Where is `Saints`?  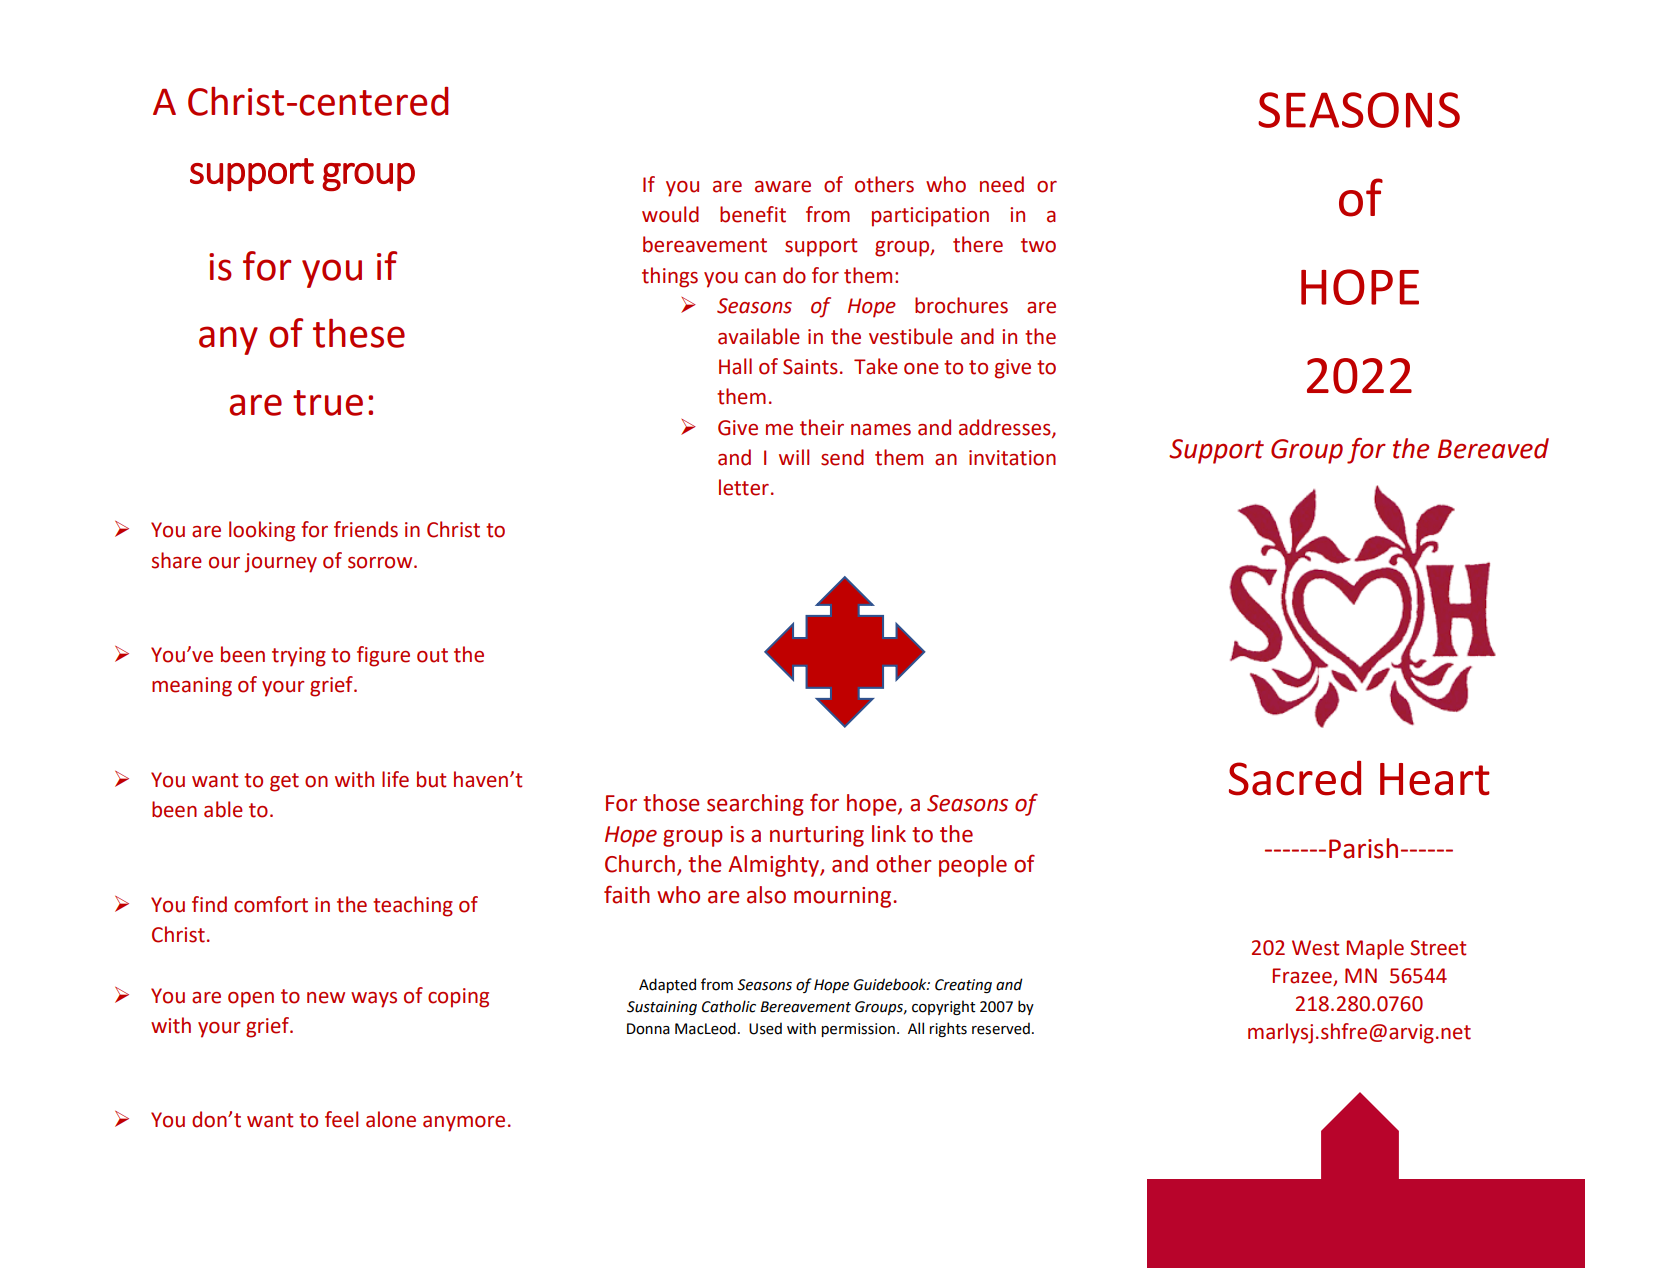 Saints is located at coordinates (810, 367).
